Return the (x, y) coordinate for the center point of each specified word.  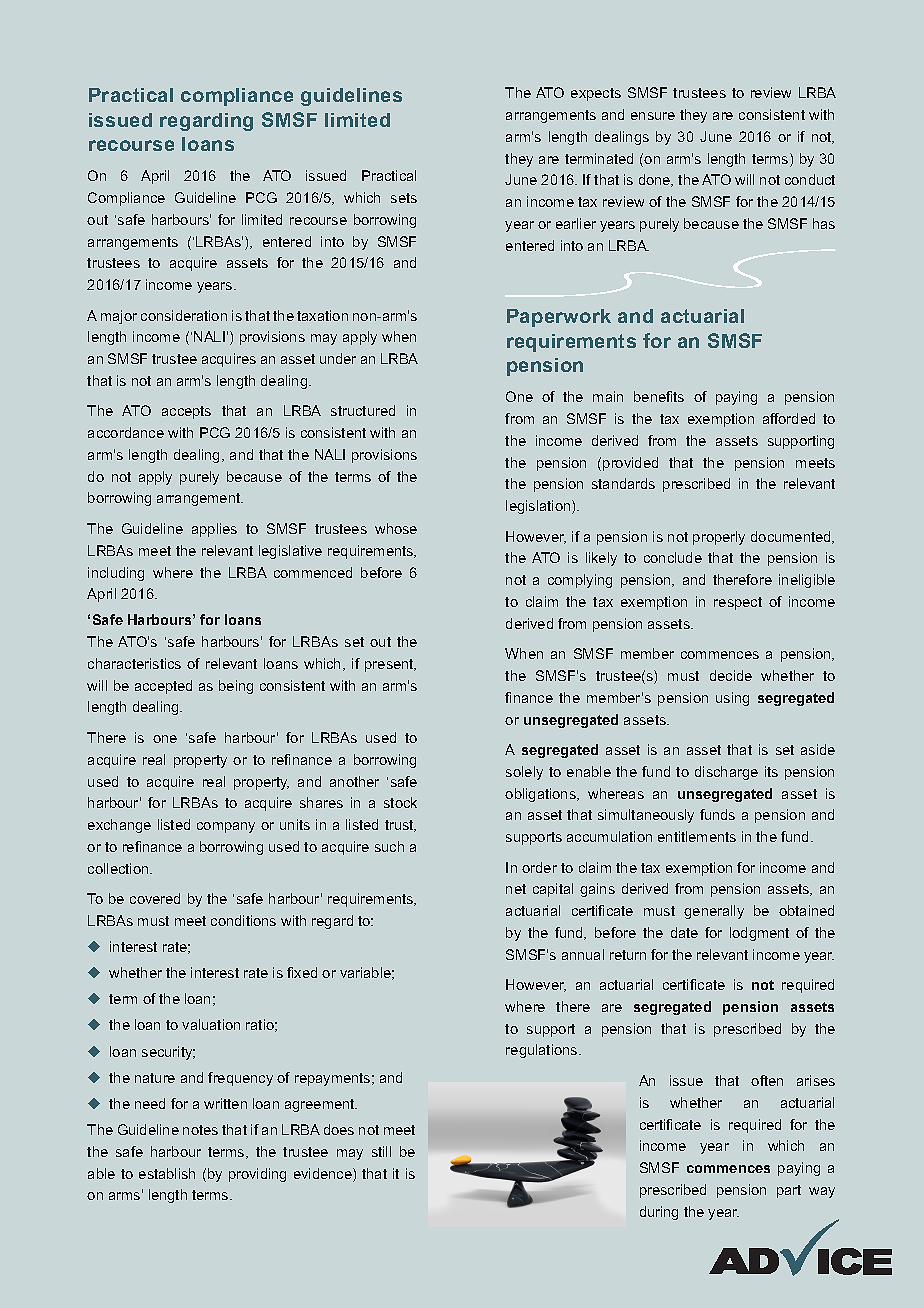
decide (731, 675)
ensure (653, 116)
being (236, 687)
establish (167, 1173)
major (119, 317)
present (390, 665)
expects (596, 94)
